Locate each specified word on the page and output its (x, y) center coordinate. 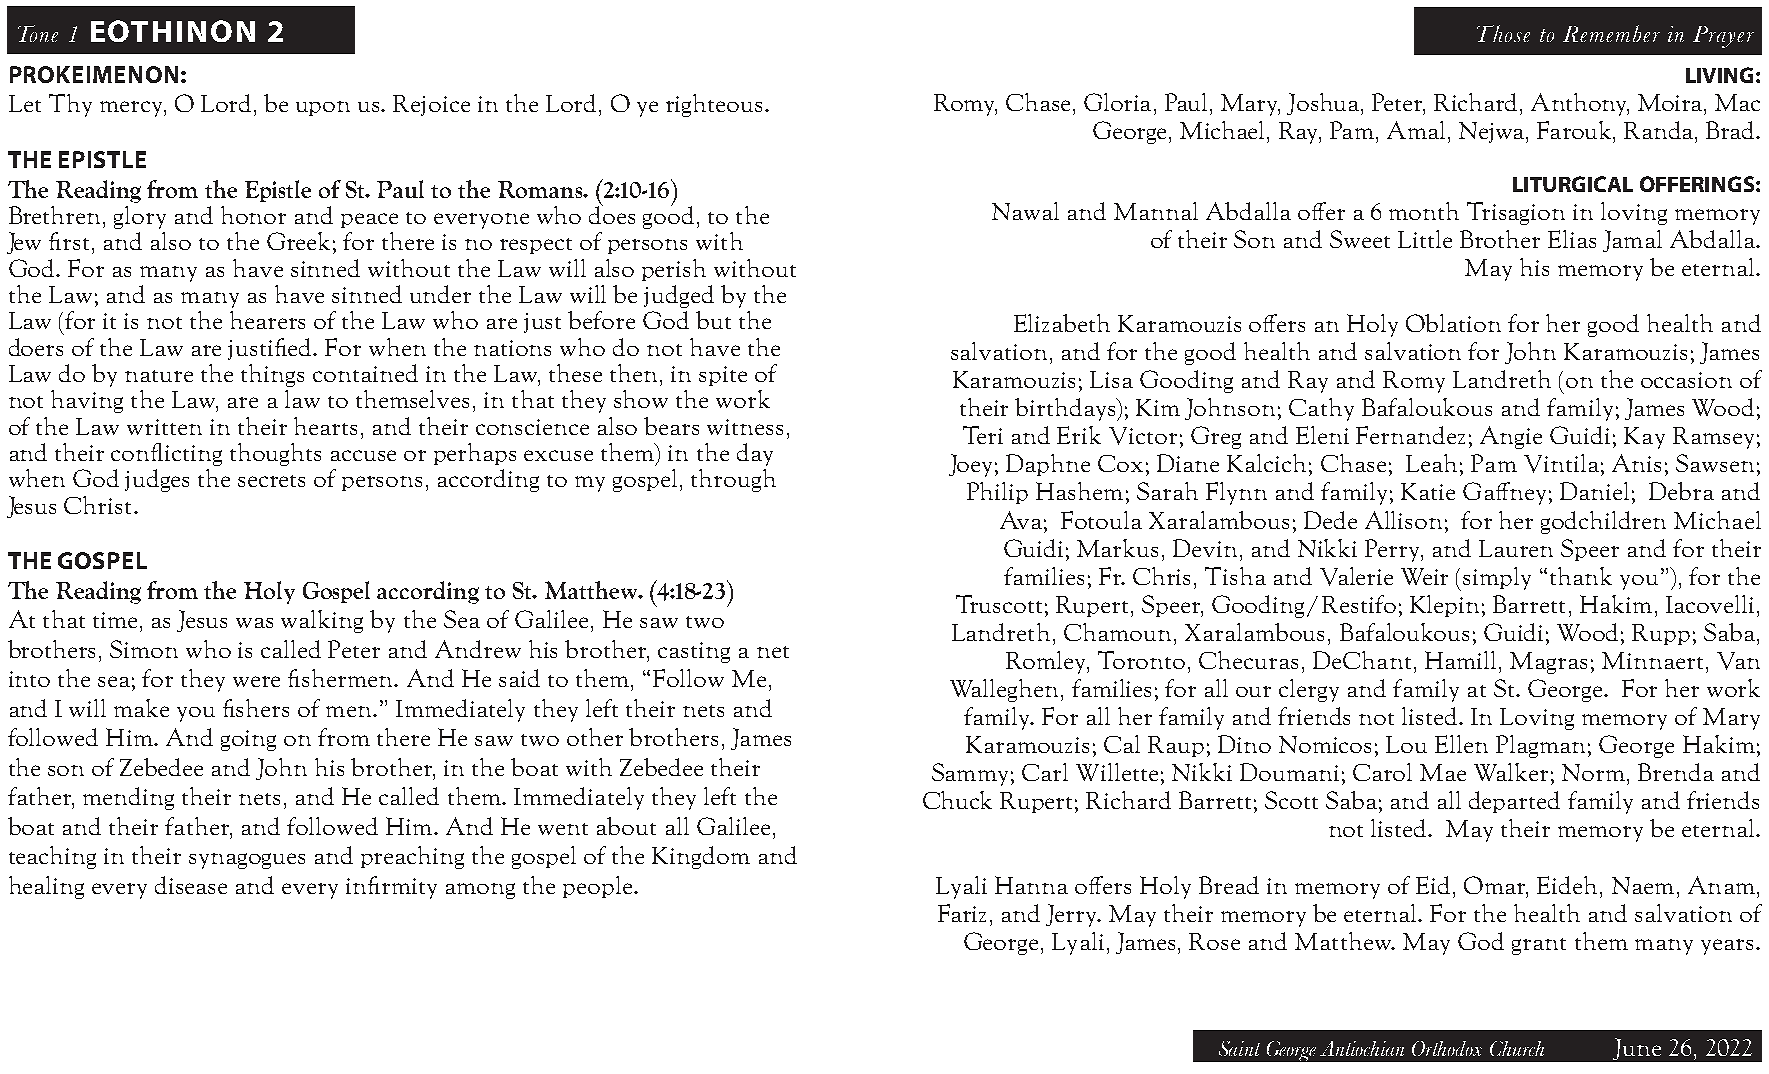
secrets (271, 481)
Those (1503, 33)
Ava (1021, 520)
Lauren (1516, 548)
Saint (1239, 1048)
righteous (714, 105)
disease (191, 885)
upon (323, 108)
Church (1517, 1048)
